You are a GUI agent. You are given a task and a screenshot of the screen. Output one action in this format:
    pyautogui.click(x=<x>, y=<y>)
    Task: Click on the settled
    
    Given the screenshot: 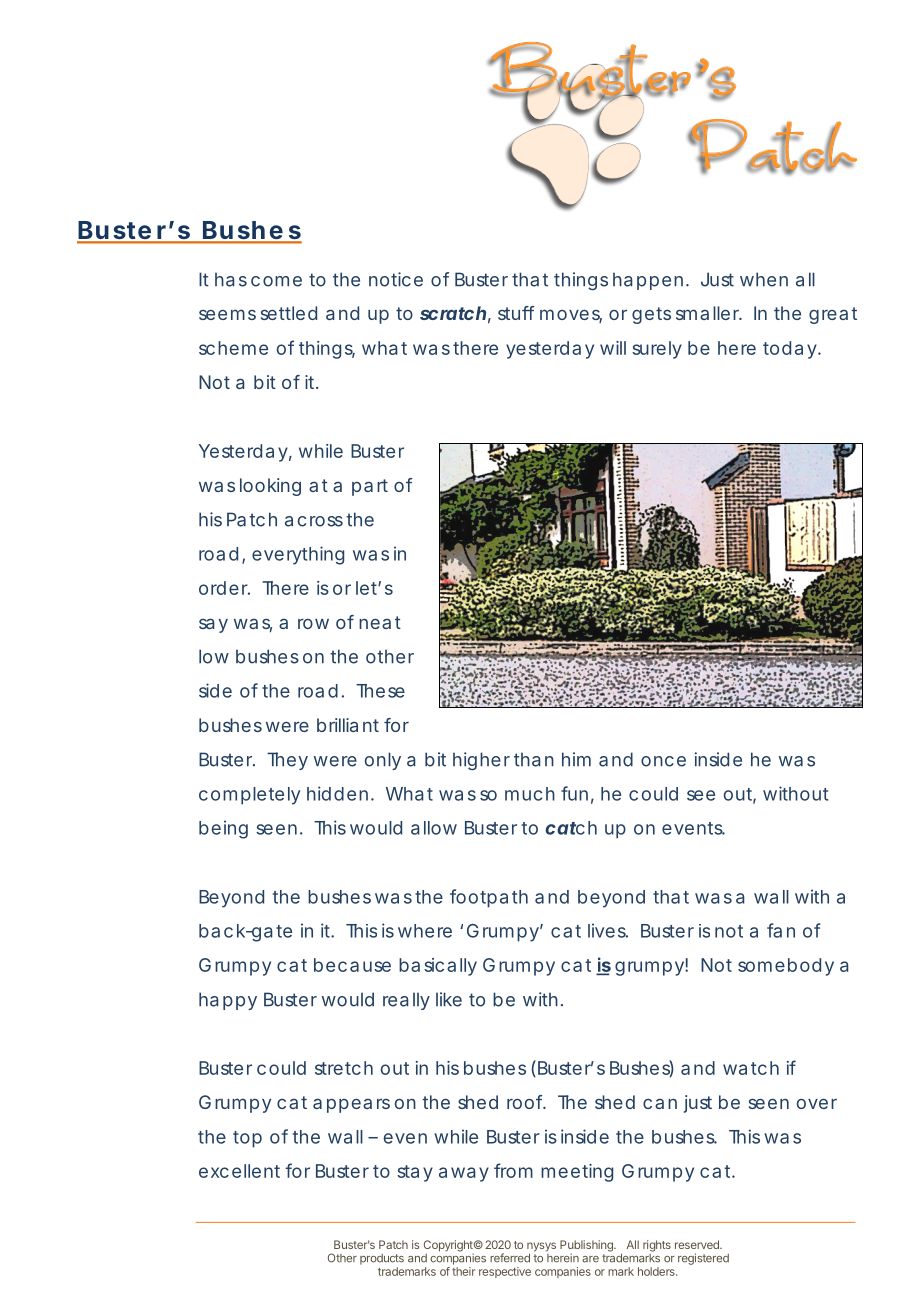 What is the action you would take?
    pyautogui.click(x=289, y=313)
